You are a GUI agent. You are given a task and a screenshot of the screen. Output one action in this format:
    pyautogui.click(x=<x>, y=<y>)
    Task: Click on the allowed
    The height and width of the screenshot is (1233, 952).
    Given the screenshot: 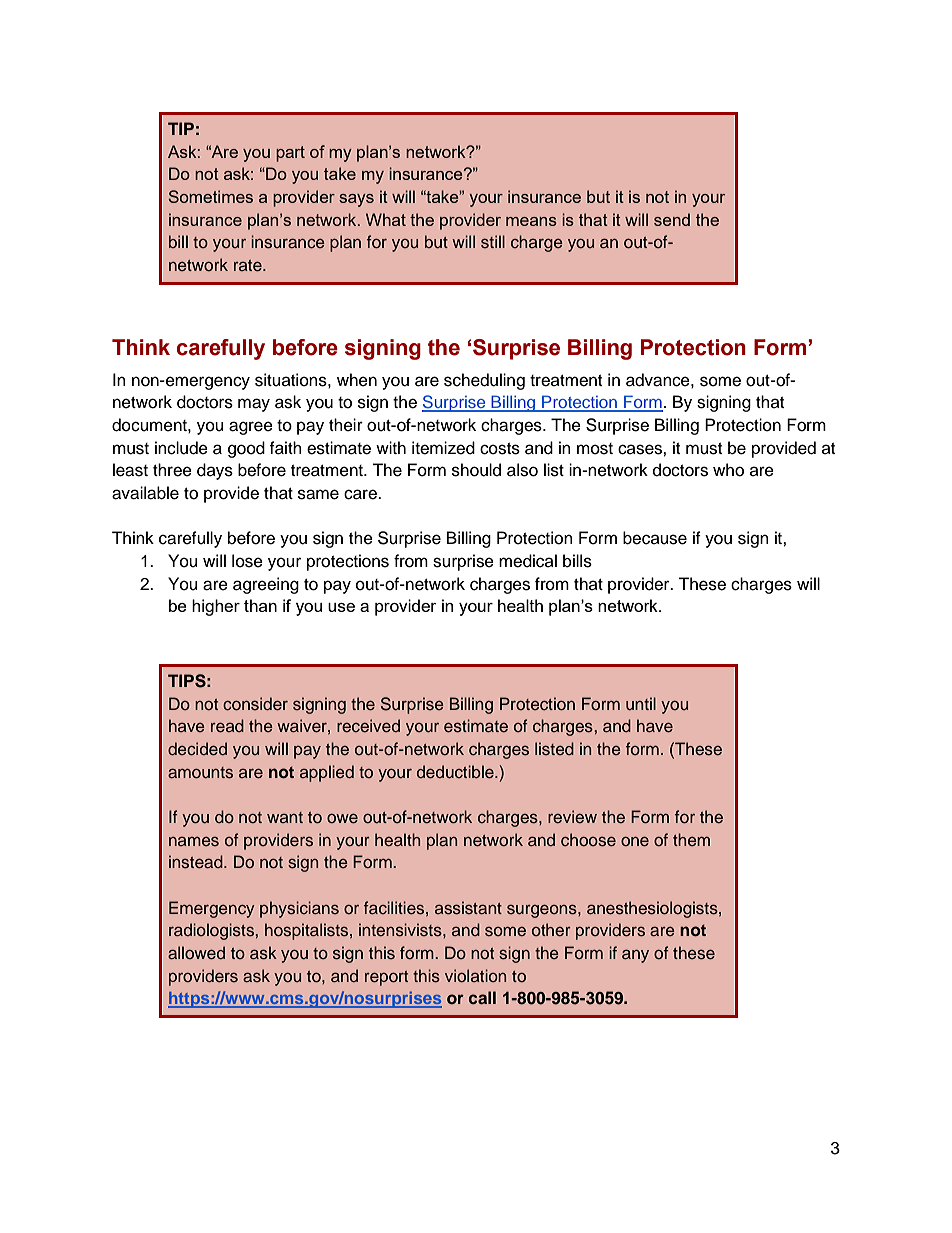 What is the action you would take?
    pyautogui.click(x=196, y=952)
